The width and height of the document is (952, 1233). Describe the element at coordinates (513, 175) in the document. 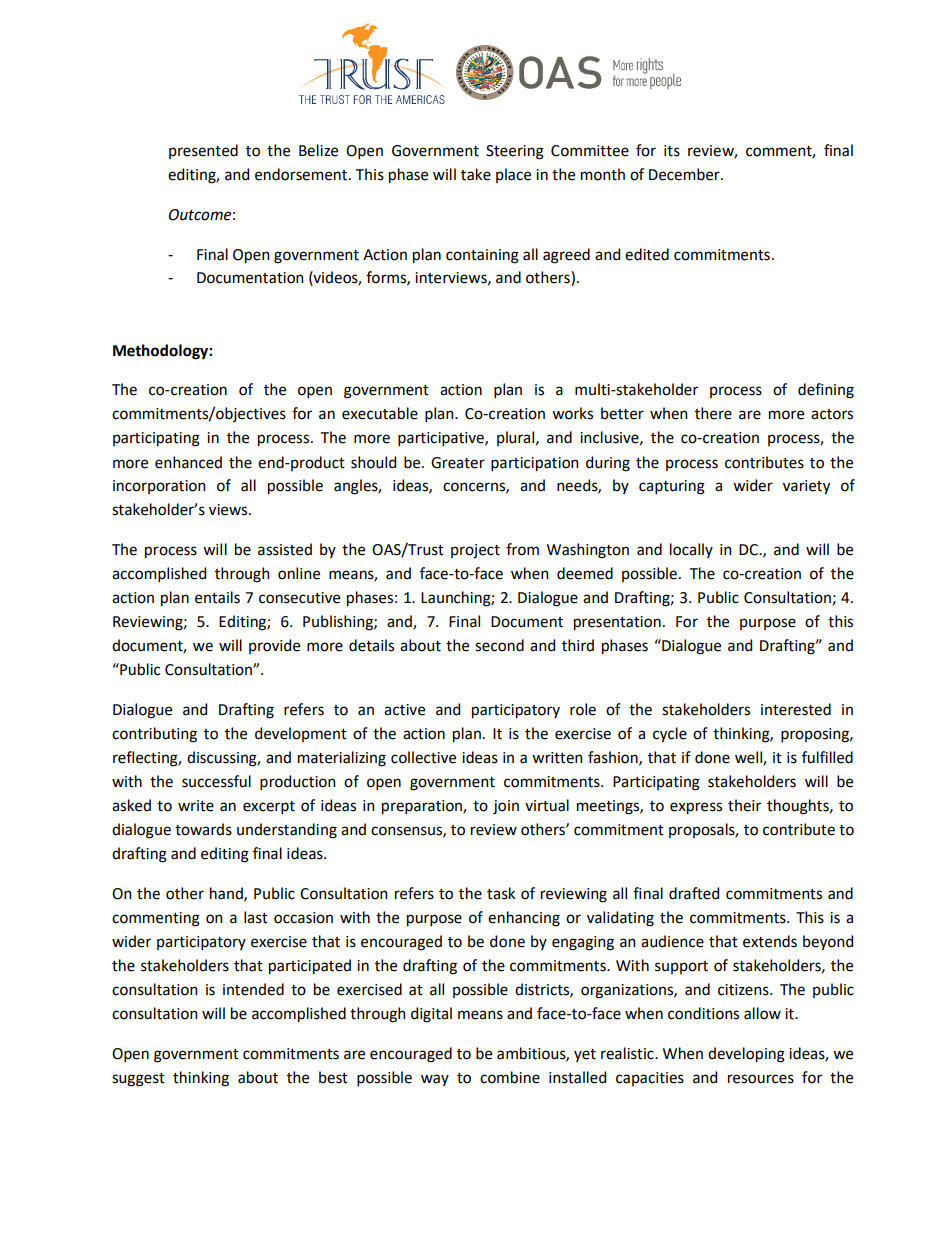

I see `place` at that location.
